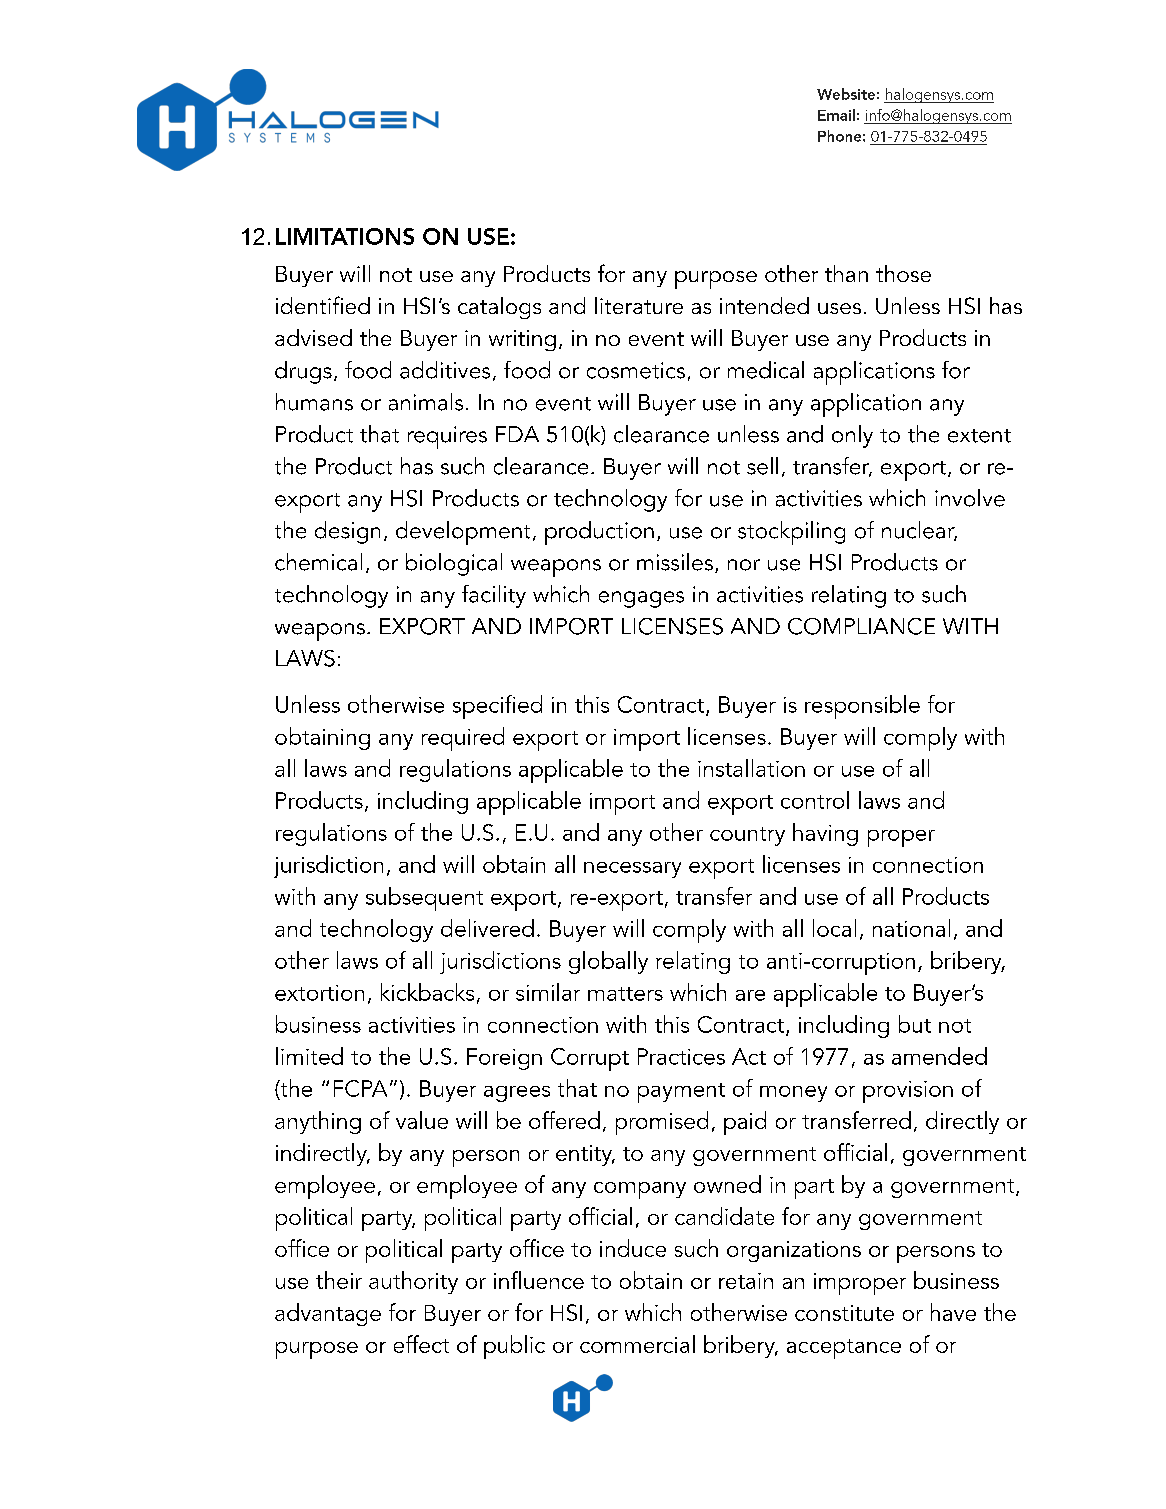 This page has width=1166, height=1509. What do you see at coordinates (751, 768) in the page?
I see `installation` at bounding box center [751, 768].
